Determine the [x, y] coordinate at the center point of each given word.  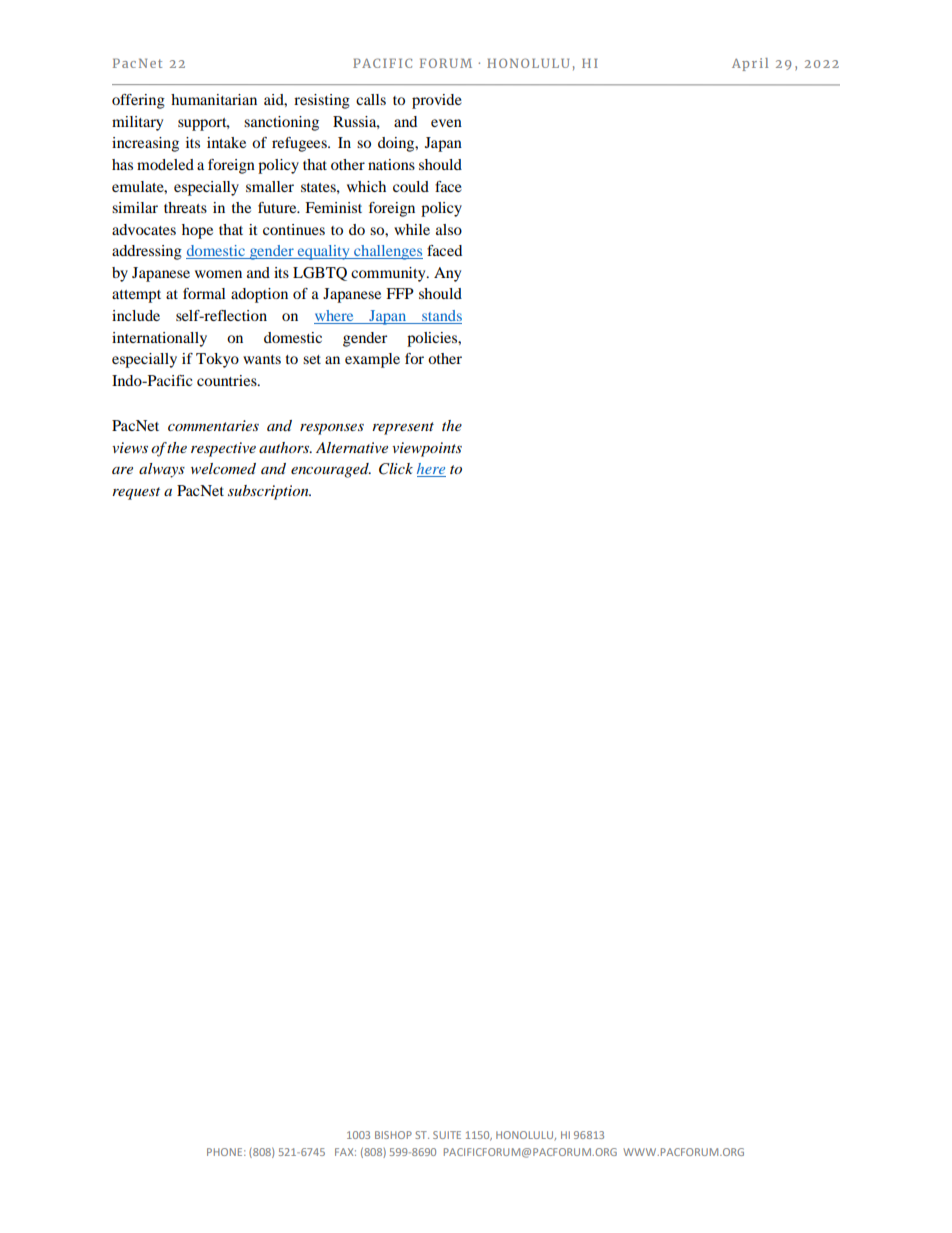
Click [396, 469]
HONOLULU [525, 1136]
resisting [322, 101]
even [446, 123]
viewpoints [427, 449]
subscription [269, 492]
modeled [165, 164]
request [136, 493]
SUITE [447, 1135]
